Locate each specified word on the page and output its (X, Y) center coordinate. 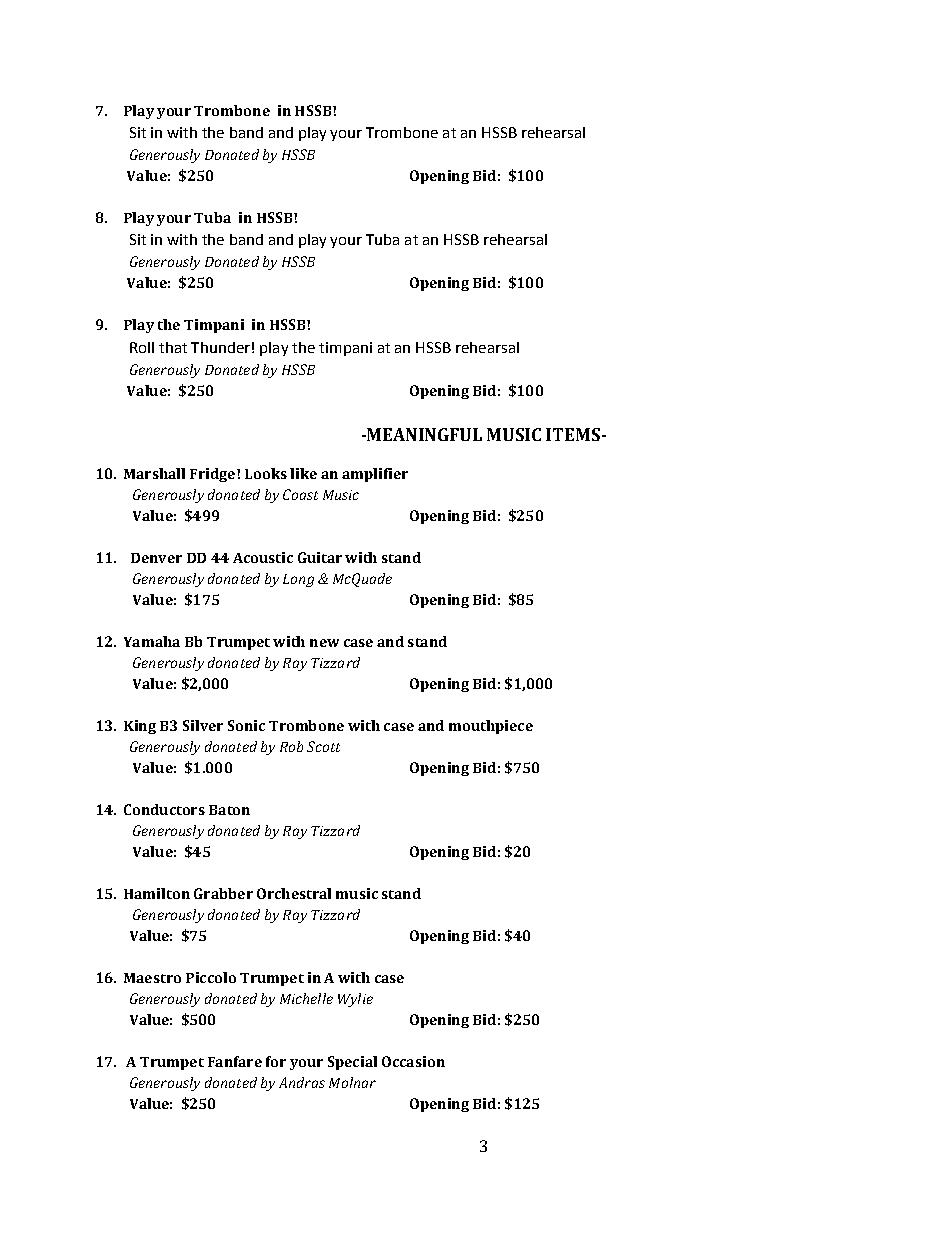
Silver (203, 725)
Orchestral (294, 893)
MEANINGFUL (424, 434)
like (303, 473)
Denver (156, 558)
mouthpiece (491, 727)
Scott (323, 746)
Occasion (413, 1061)
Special (352, 1063)
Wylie (355, 1000)
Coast (300, 494)
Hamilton (157, 893)
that (173, 347)
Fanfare (235, 1061)
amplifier (375, 475)
